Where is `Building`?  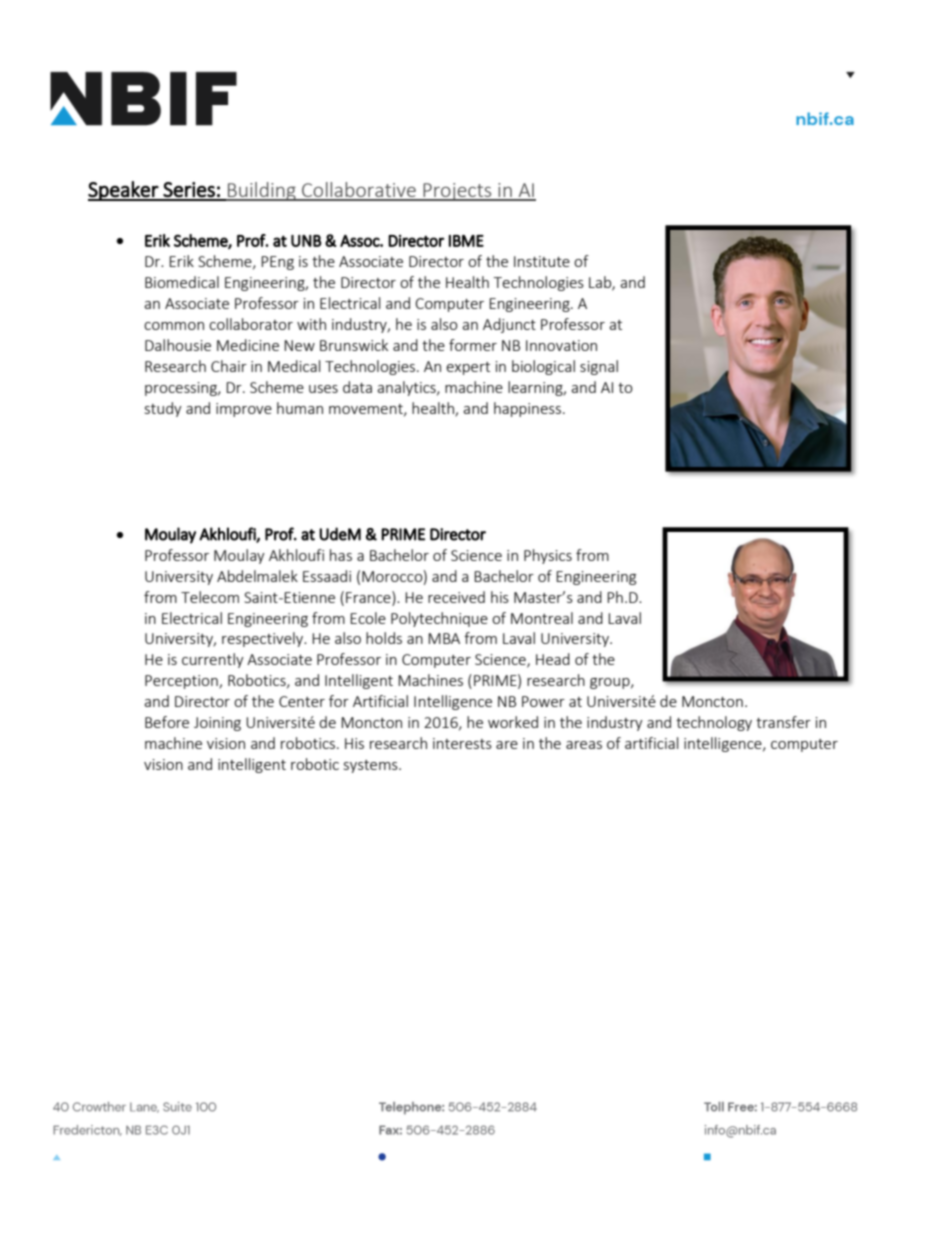 Building is located at coordinates (262, 191).
